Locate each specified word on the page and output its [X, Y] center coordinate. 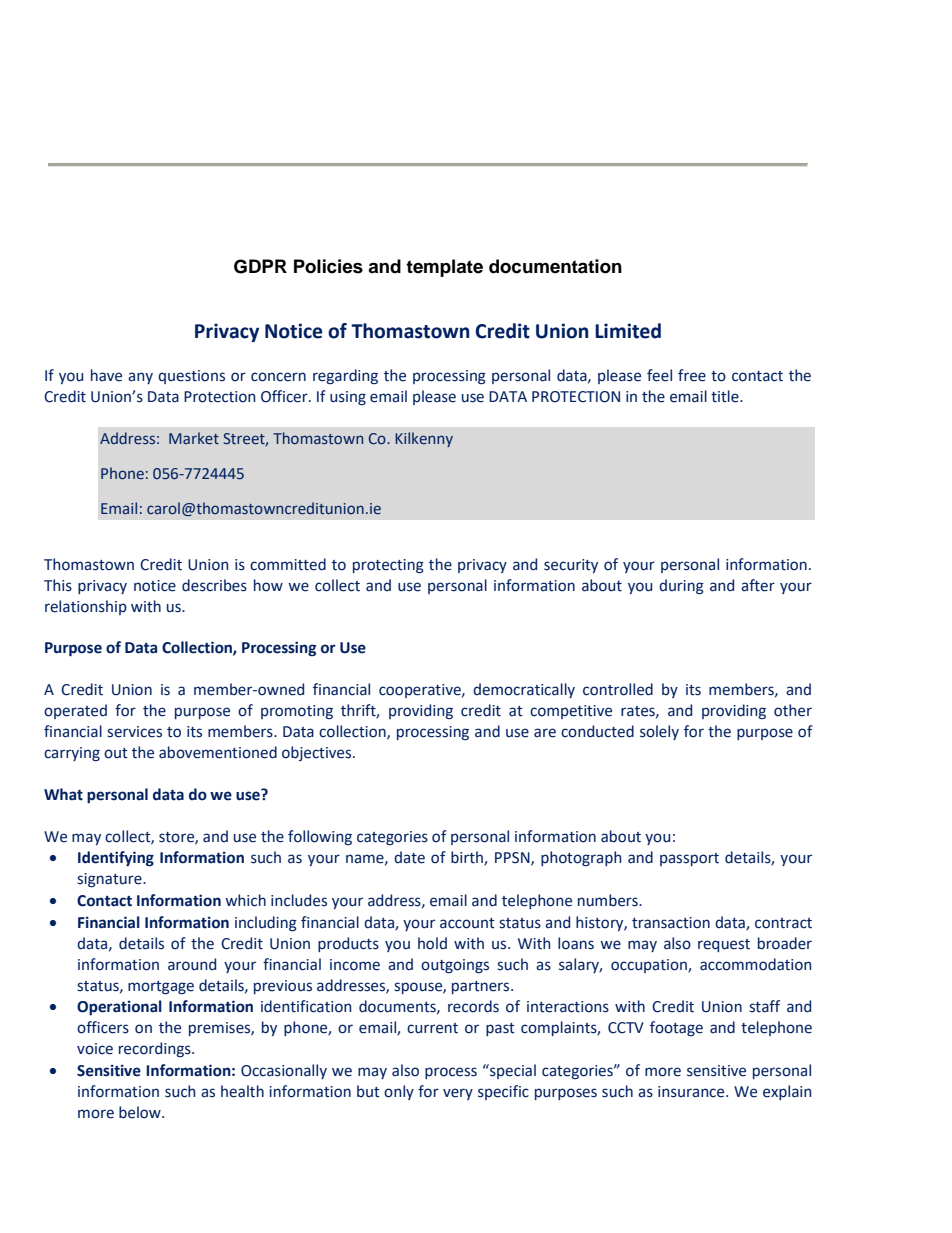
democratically [524, 690]
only [399, 1092]
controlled [618, 689]
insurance [692, 1092]
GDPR [260, 266]
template [444, 268]
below [141, 1112]
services [134, 732]
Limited [628, 331]
